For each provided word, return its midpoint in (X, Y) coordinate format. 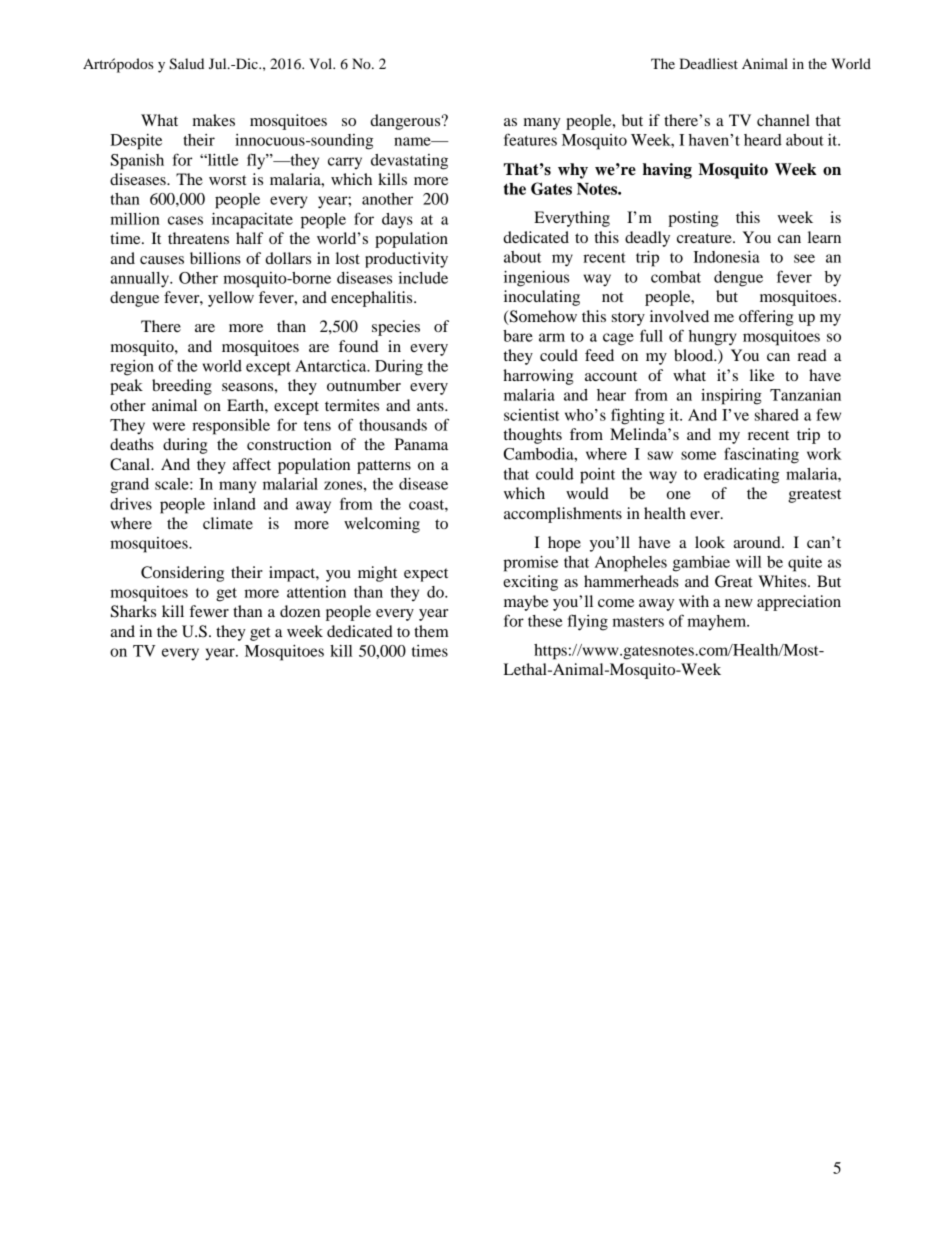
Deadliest (708, 63)
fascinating (761, 455)
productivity (406, 260)
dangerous (406, 122)
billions (215, 258)
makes (214, 120)
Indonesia (726, 257)
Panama (421, 444)
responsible (231, 427)
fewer (209, 611)
